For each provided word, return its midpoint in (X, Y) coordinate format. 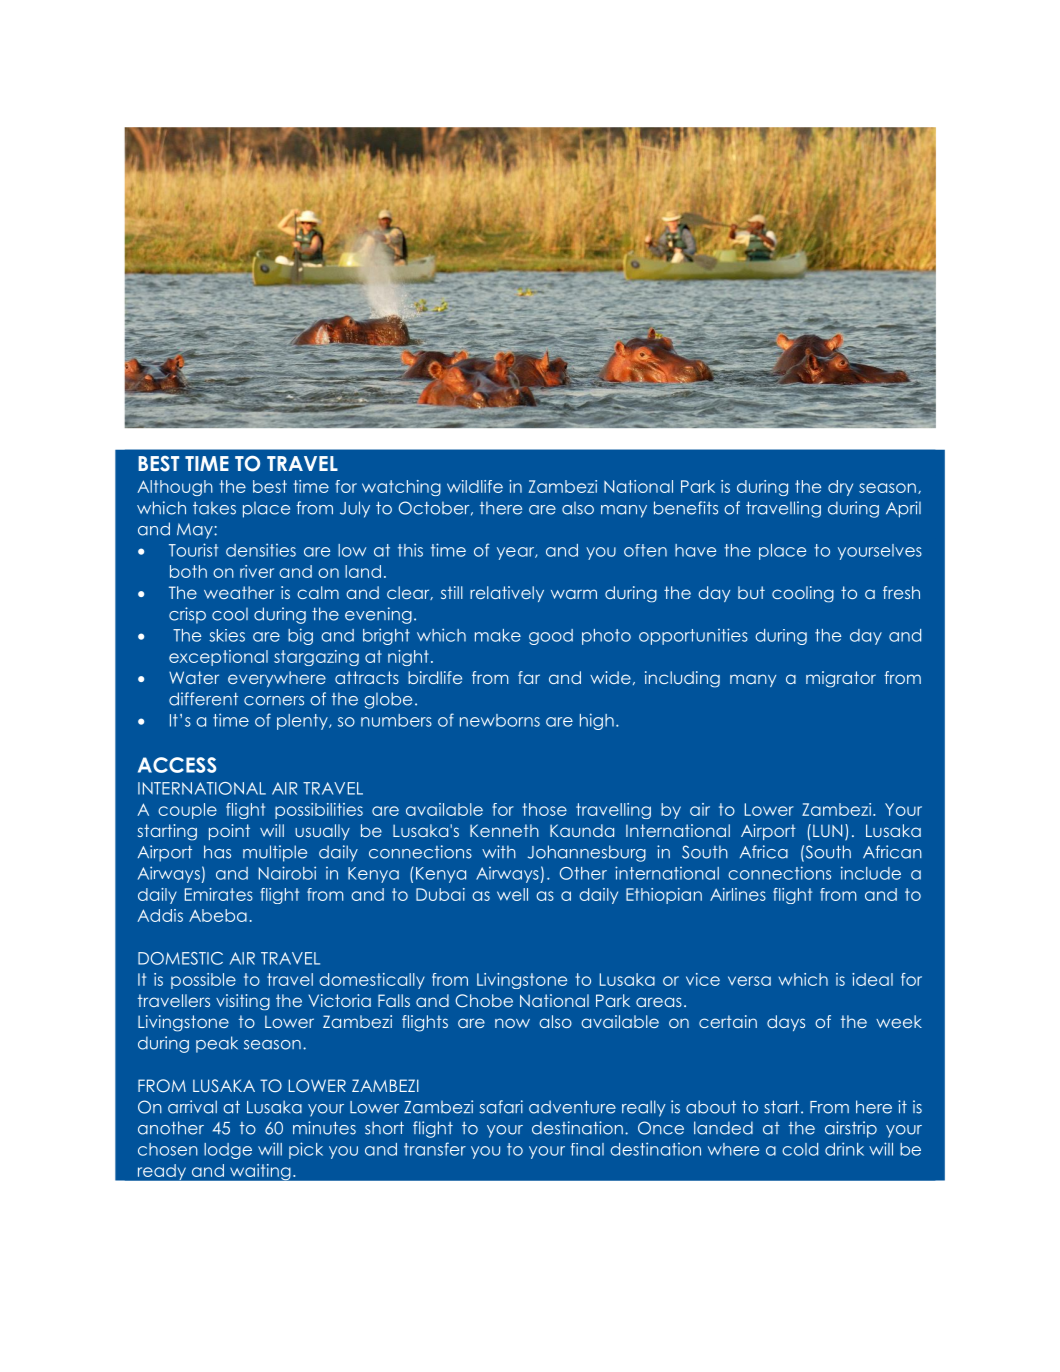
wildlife (475, 486)
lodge (228, 1151)
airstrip (851, 1129)
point (229, 832)
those (544, 809)
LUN (827, 831)
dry (840, 488)
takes (214, 508)
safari (501, 1107)
